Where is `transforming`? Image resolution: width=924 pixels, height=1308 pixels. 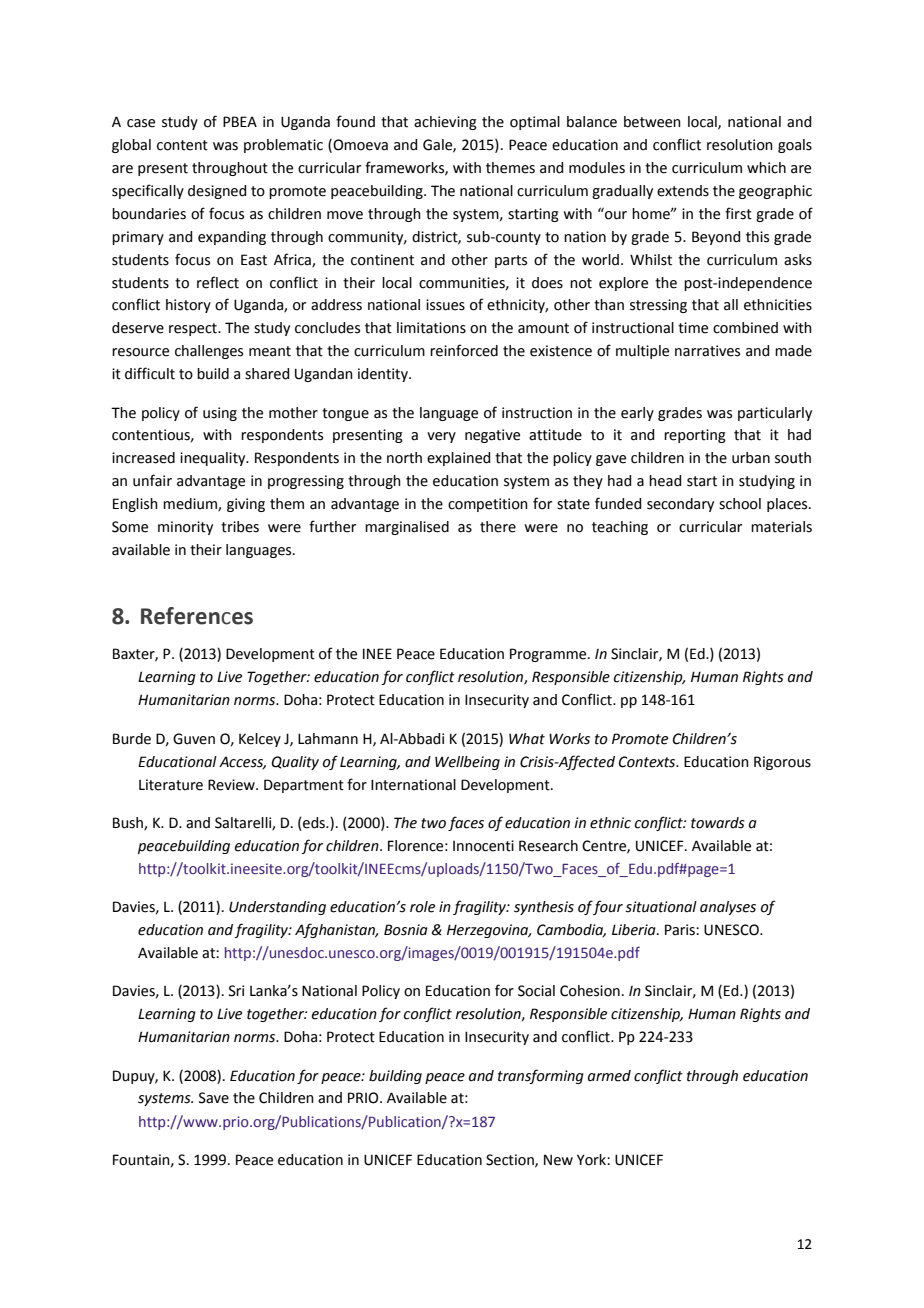
transforming is located at coordinates (541, 1076).
